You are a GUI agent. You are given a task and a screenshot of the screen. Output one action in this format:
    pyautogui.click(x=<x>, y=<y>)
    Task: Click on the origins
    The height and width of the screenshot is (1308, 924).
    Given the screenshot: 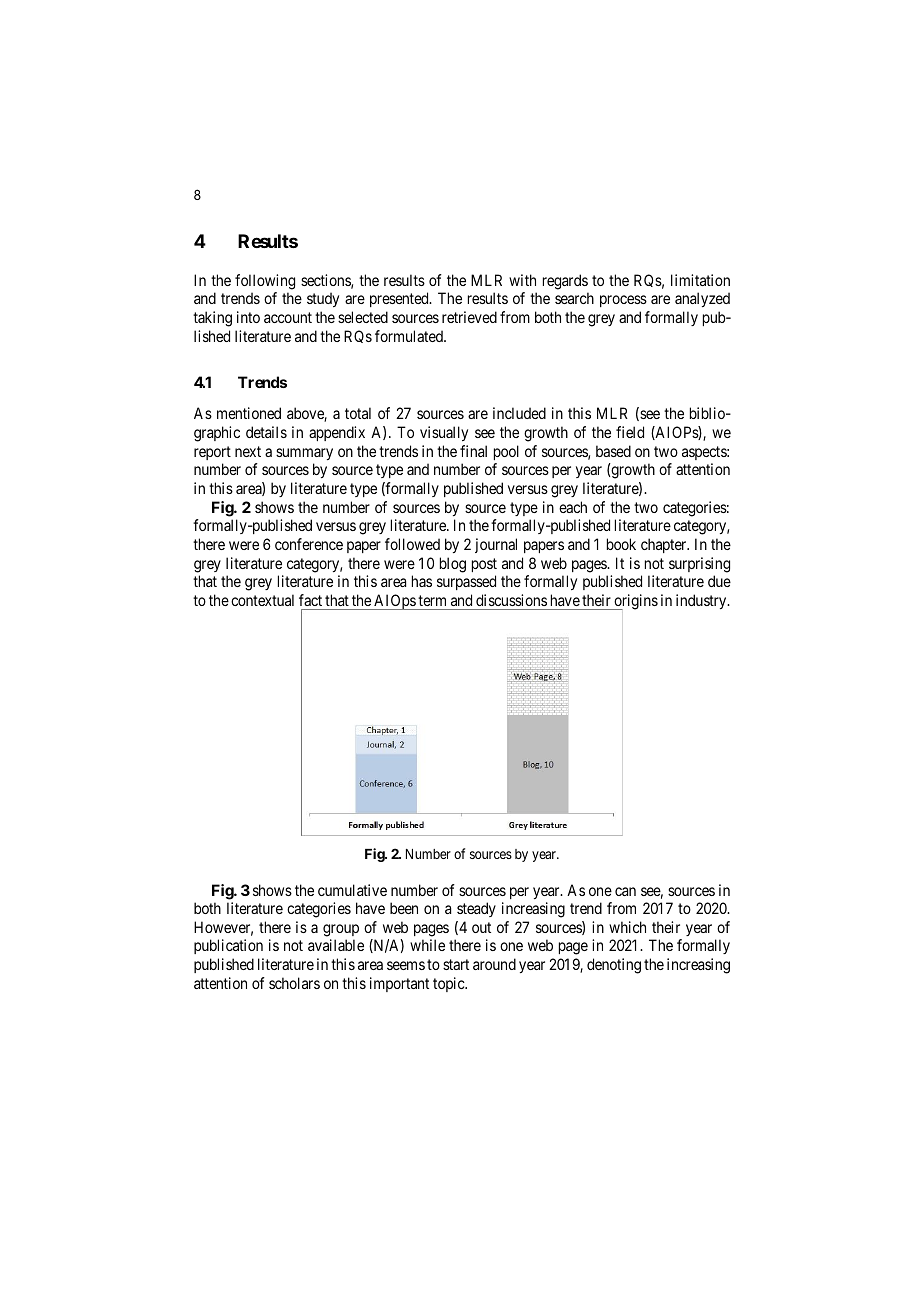 What is the action you would take?
    pyautogui.click(x=635, y=602)
